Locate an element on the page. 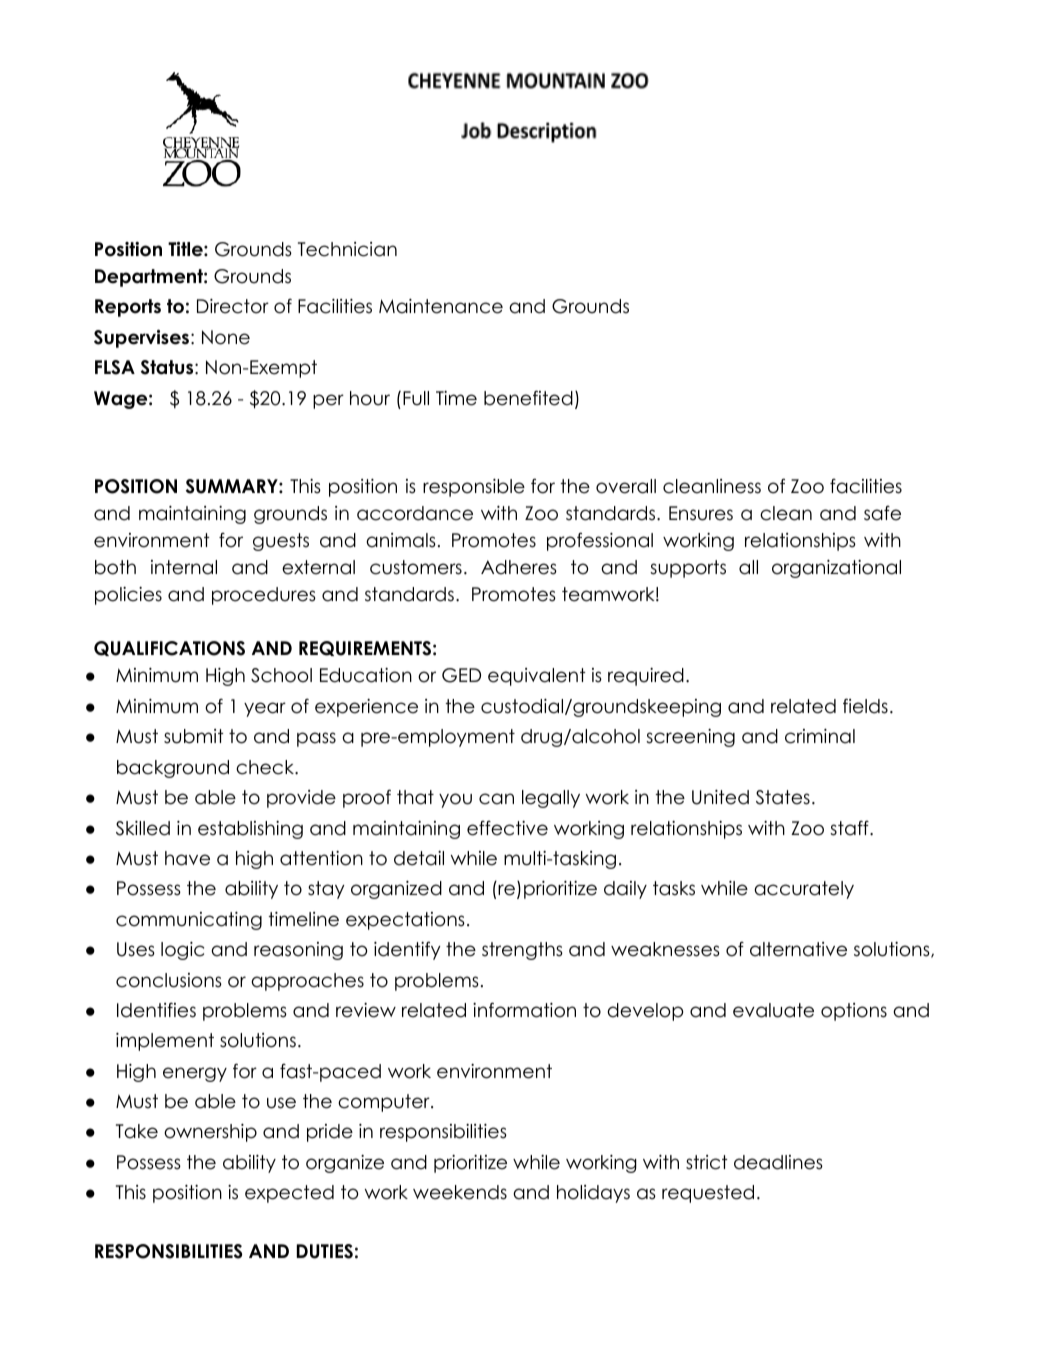 The height and width of the image is (1367, 1057). benefited is located at coordinates (528, 398).
